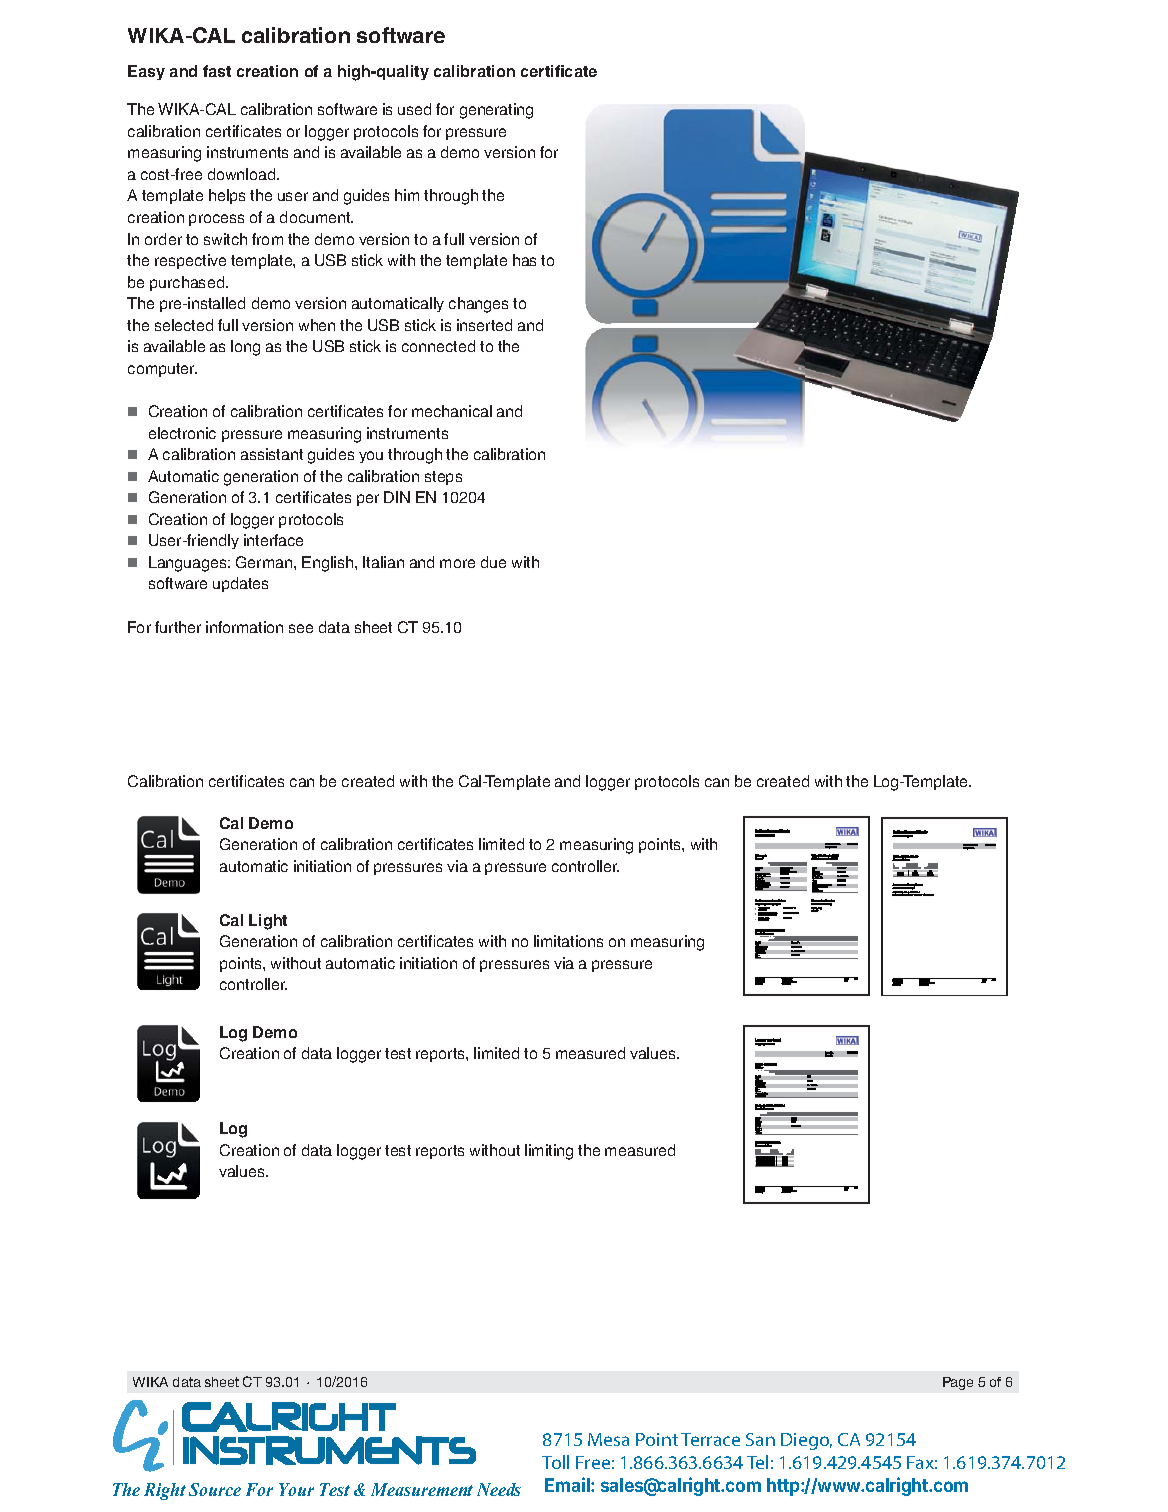  Describe the element at coordinates (496, 111) in the screenshot. I see `generating` at that location.
